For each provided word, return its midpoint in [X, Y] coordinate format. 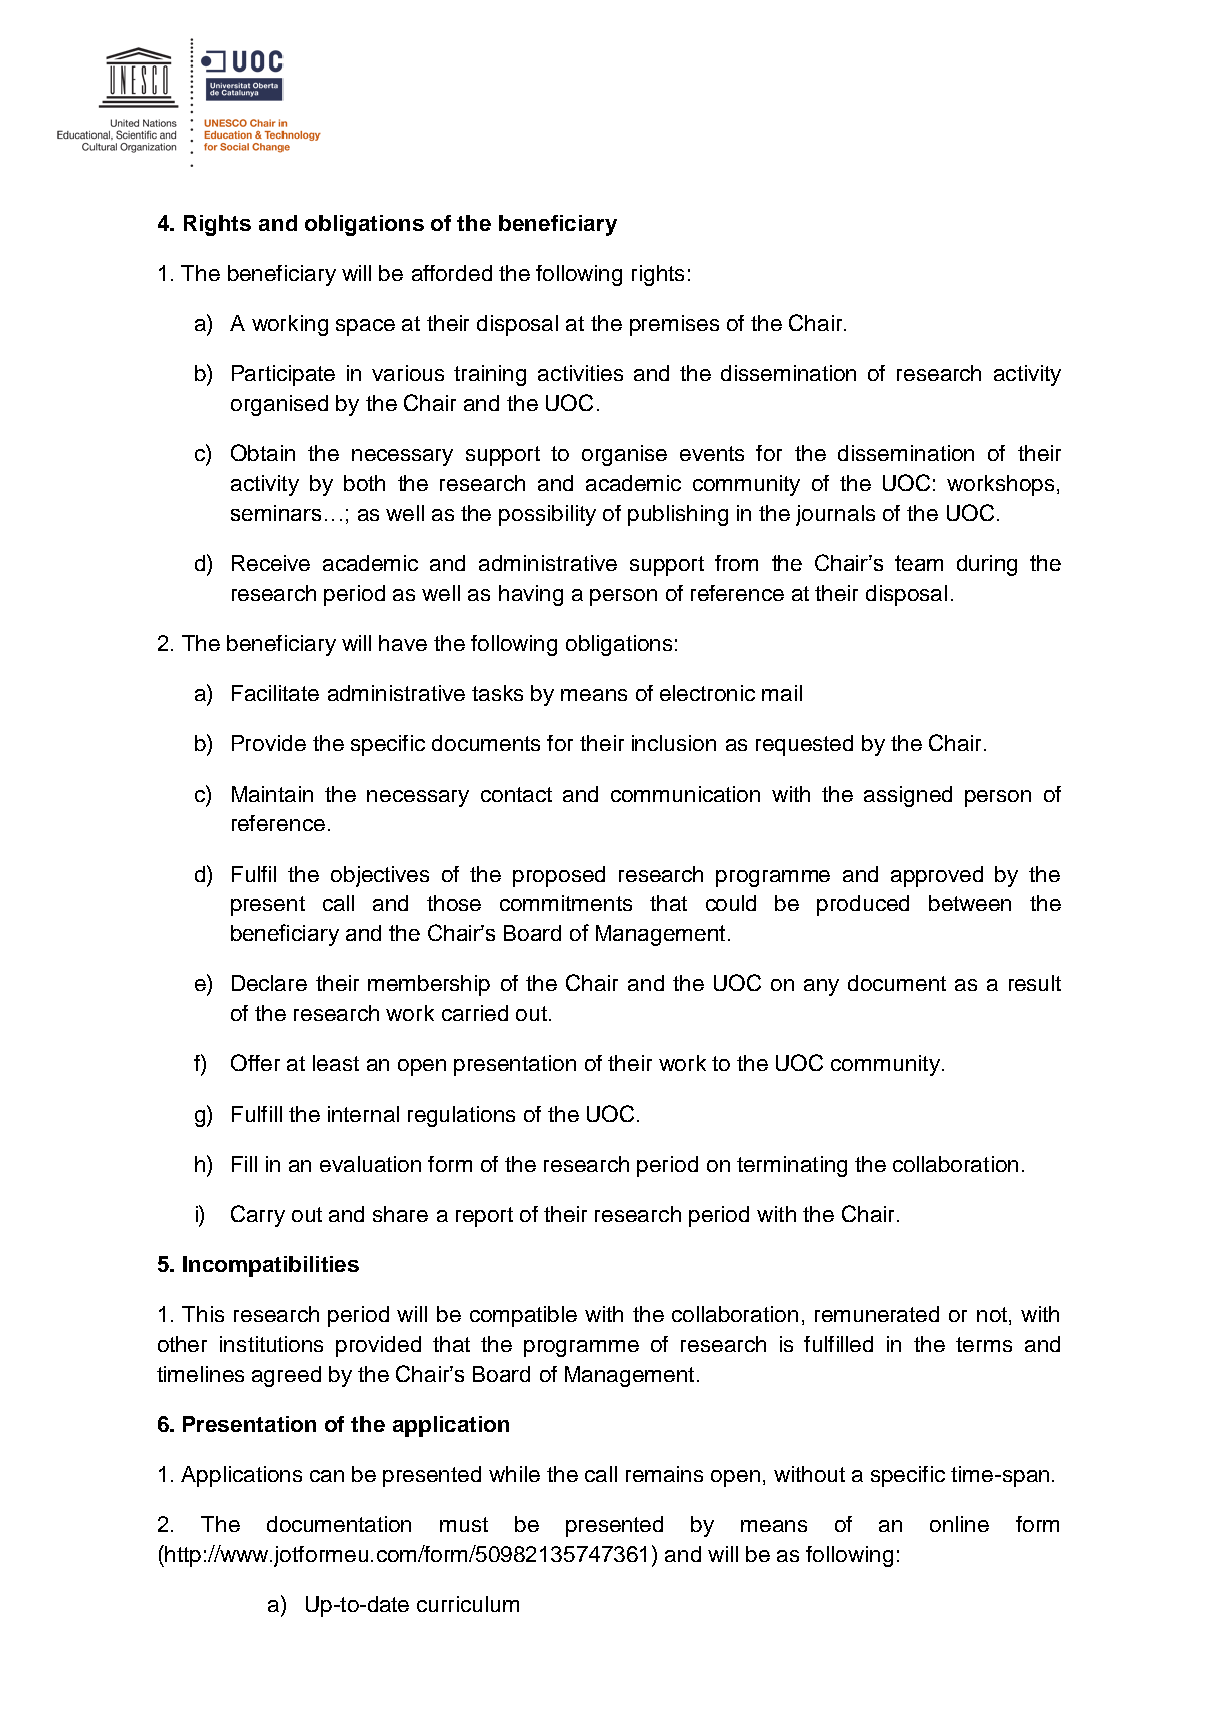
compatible [523, 1316]
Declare [269, 983]
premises [674, 325]
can [327, 1476]
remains [664, 1474]
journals [835, 515]
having [531, 595]
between [970, 903]
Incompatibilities [271, 1266]
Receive [271, 563]
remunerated [877, 1314]
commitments [566, 903]
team [919, 563]
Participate [283, 375]
